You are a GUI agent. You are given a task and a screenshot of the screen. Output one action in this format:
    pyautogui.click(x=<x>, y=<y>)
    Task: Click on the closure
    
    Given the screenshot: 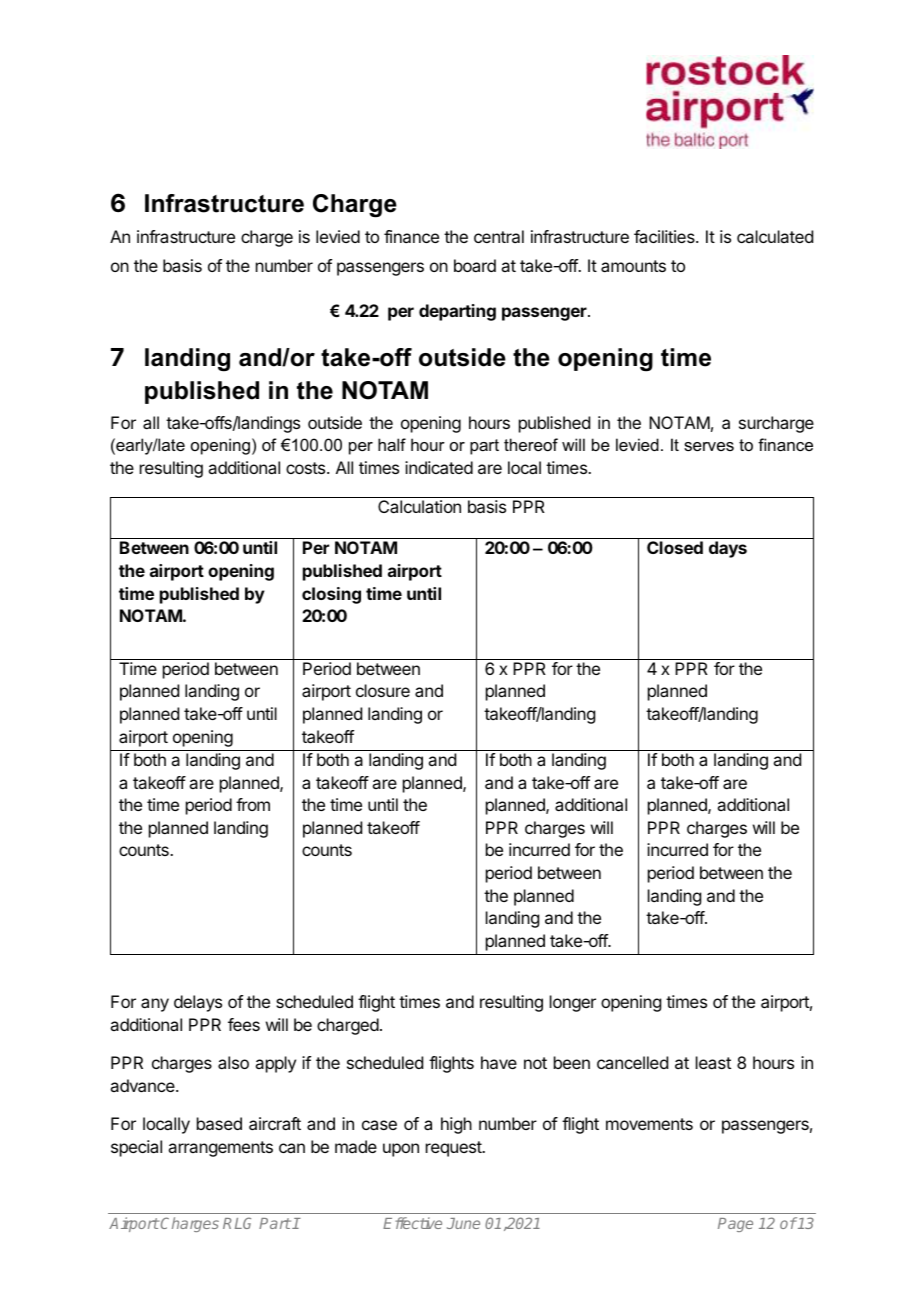 What is the action you would take?
    pyautogui.click(x=383, y=690)
